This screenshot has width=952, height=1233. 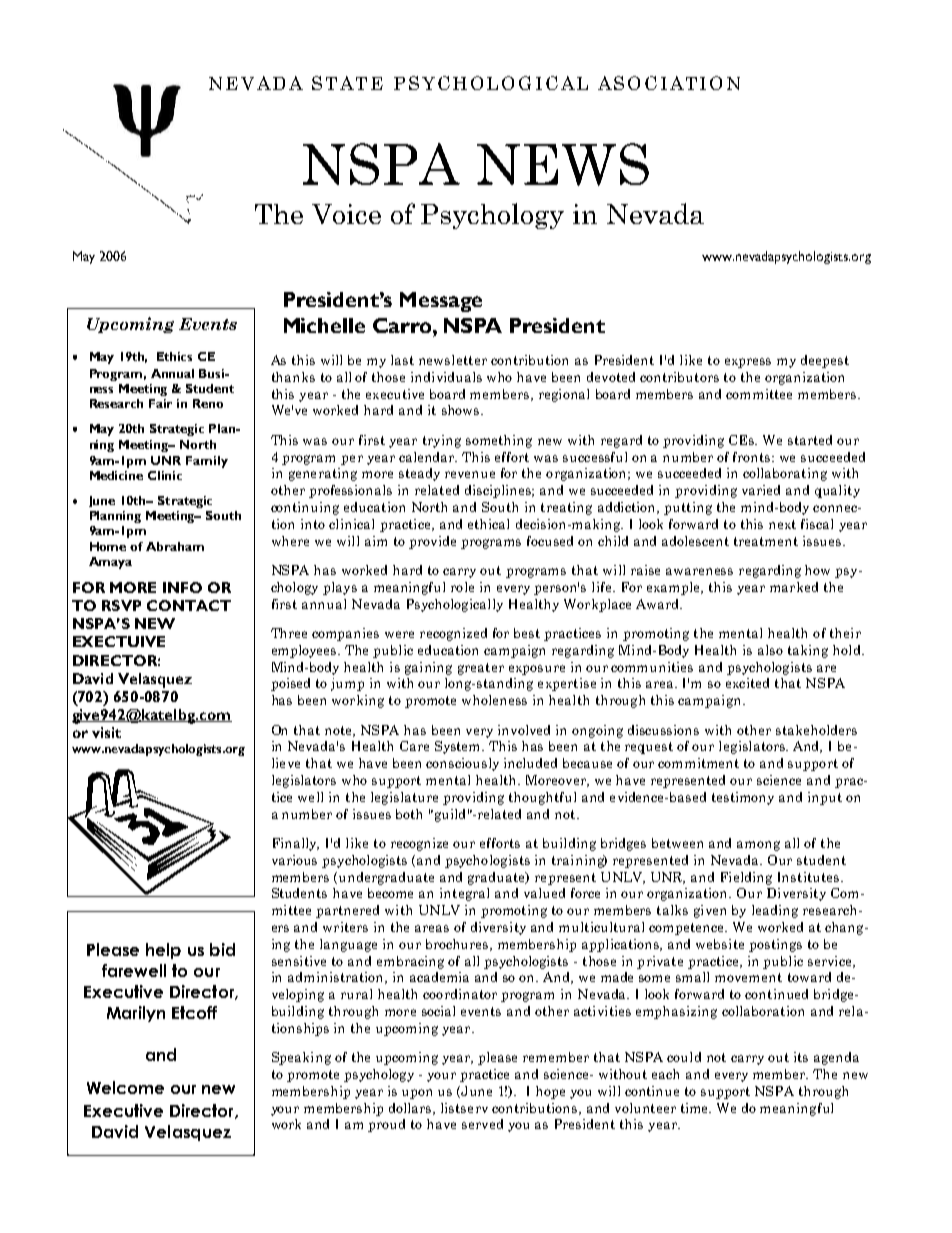 I want to click on CONTACT, so click(x=189, y=605).
